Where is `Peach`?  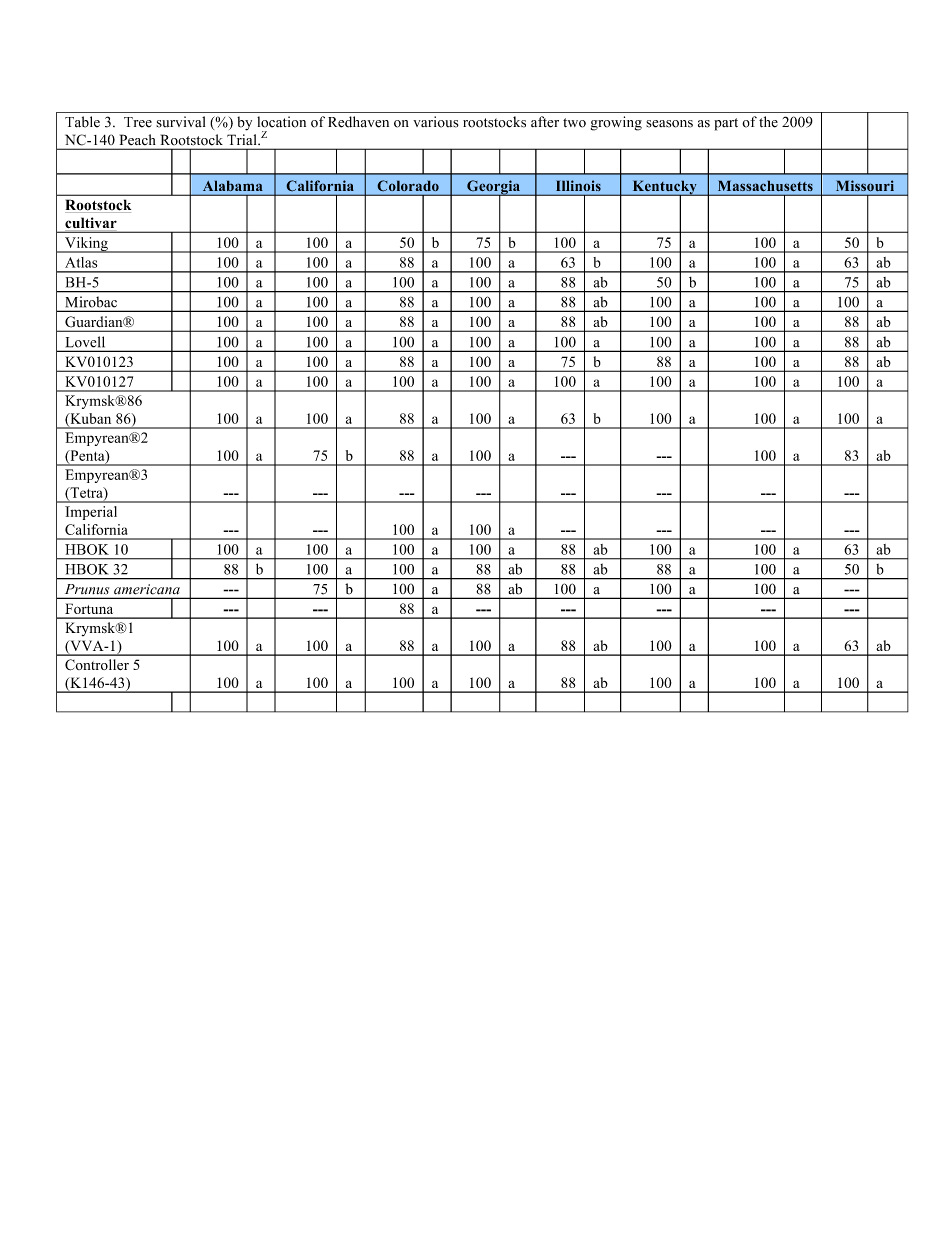
Peach is located at coordinates (137, 139).
